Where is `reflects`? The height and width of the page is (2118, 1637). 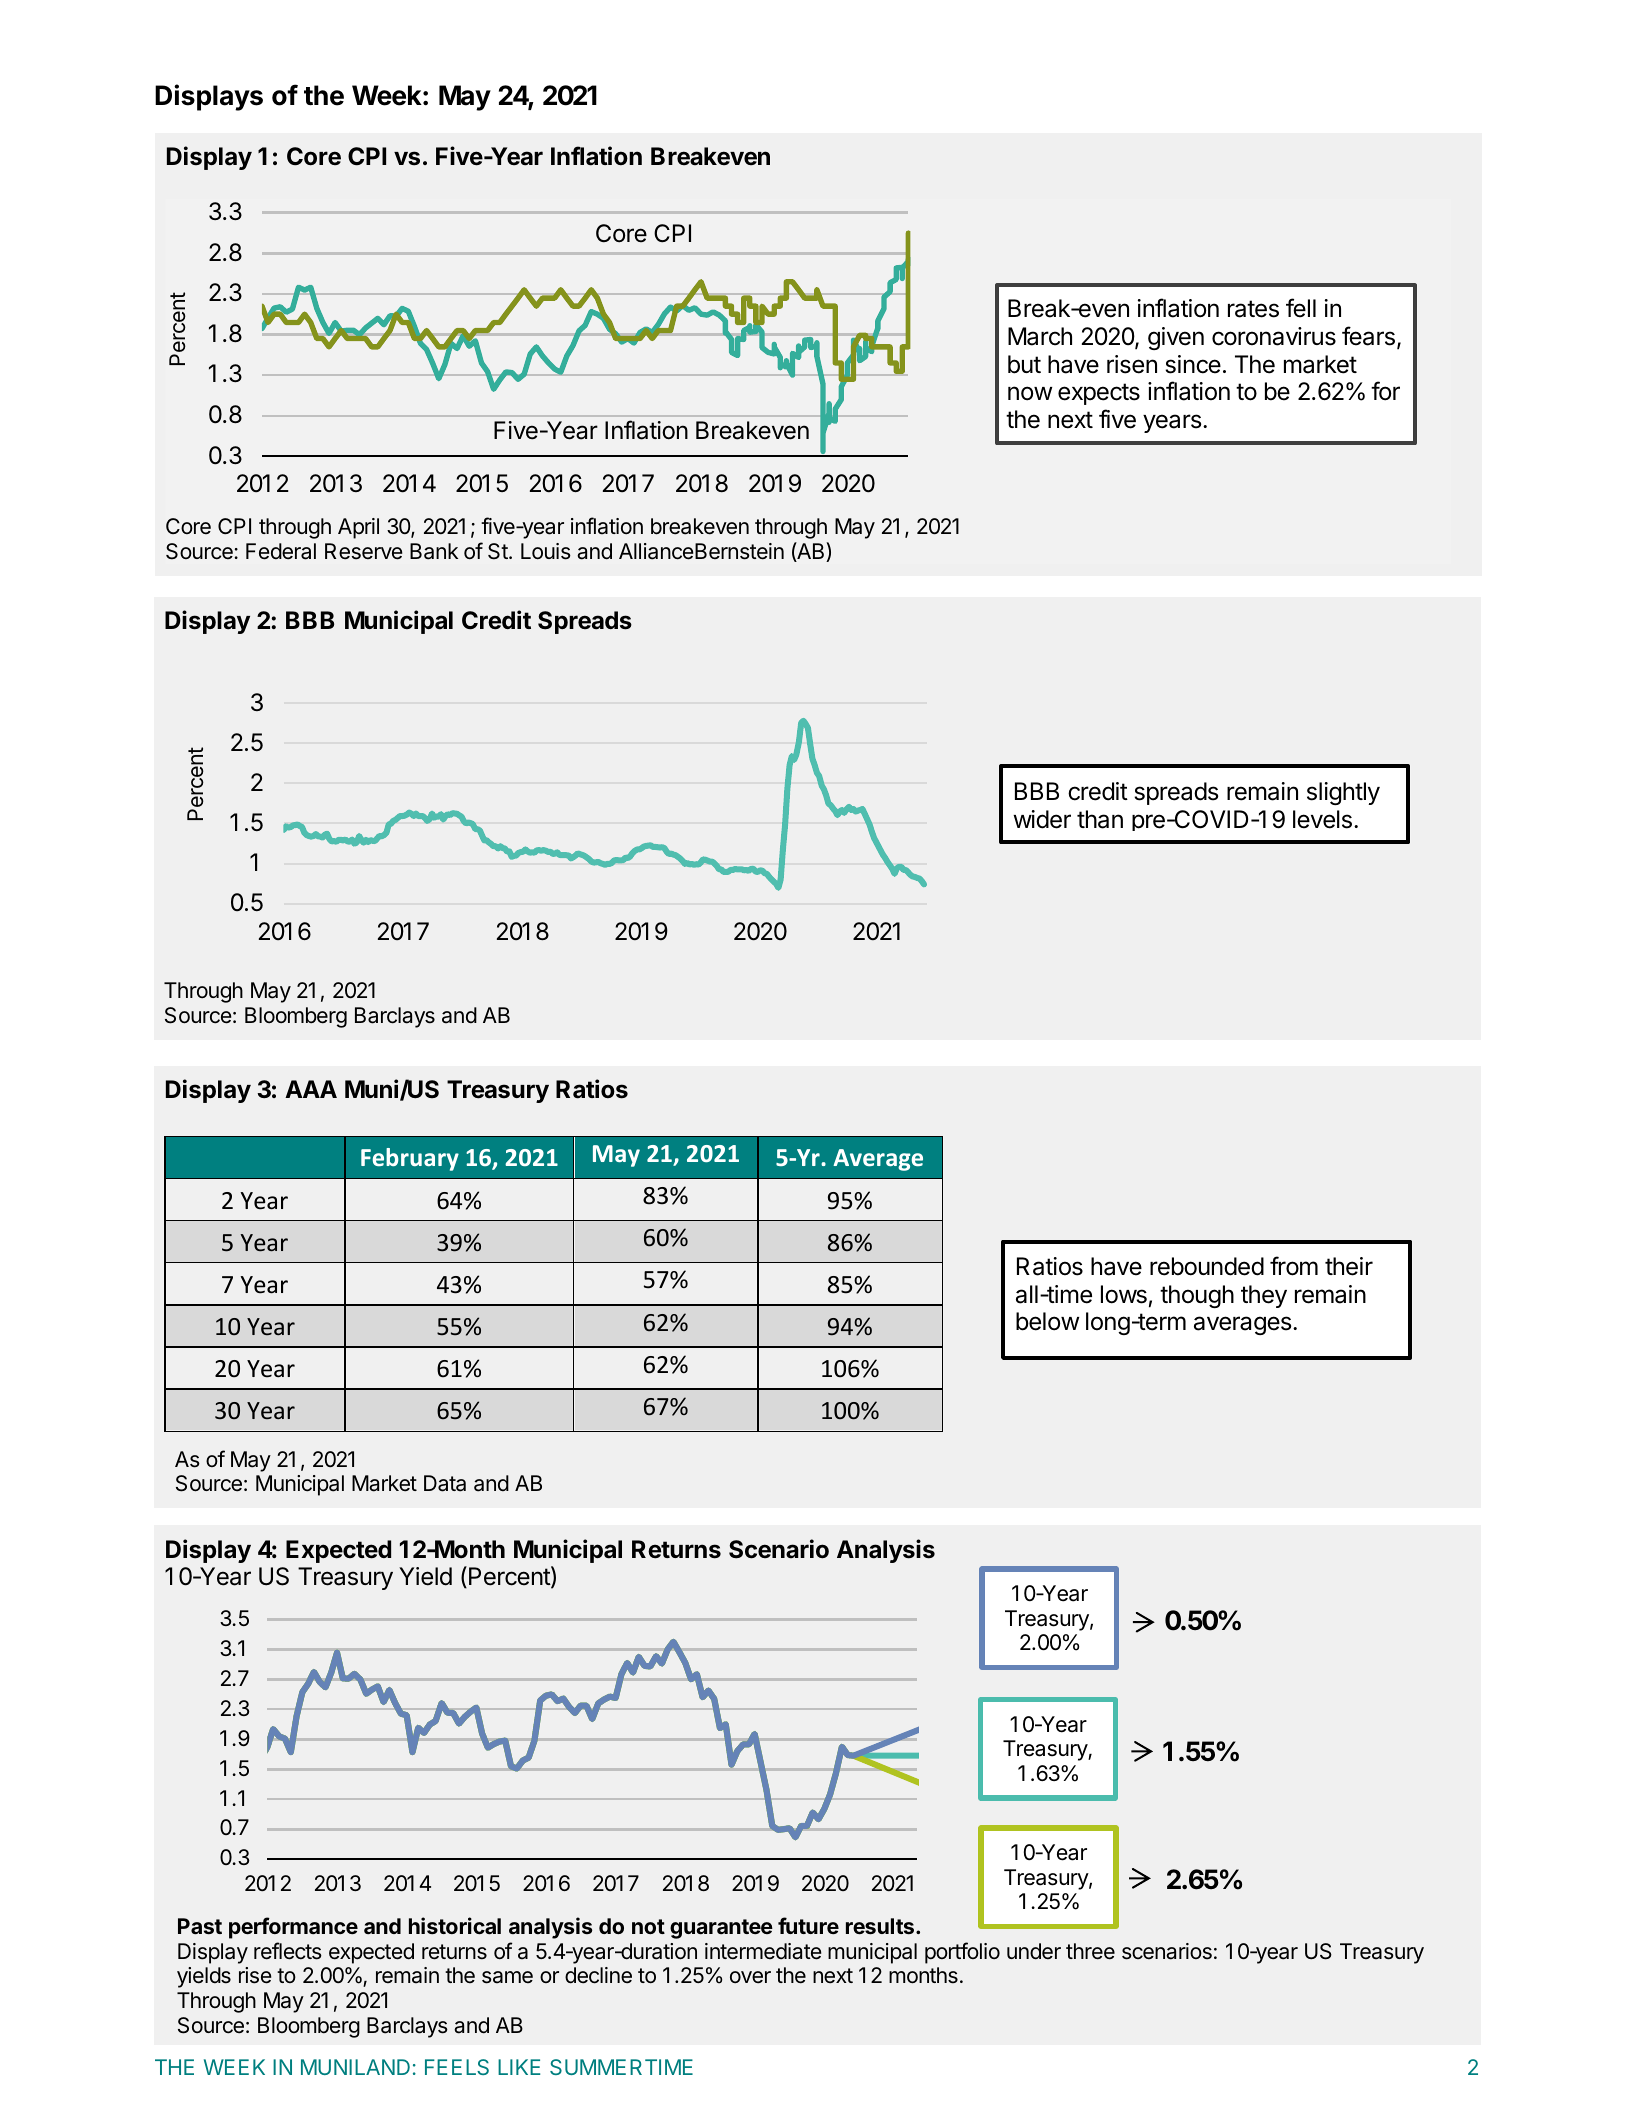
reflects is located at coordinates (288, 1951).
